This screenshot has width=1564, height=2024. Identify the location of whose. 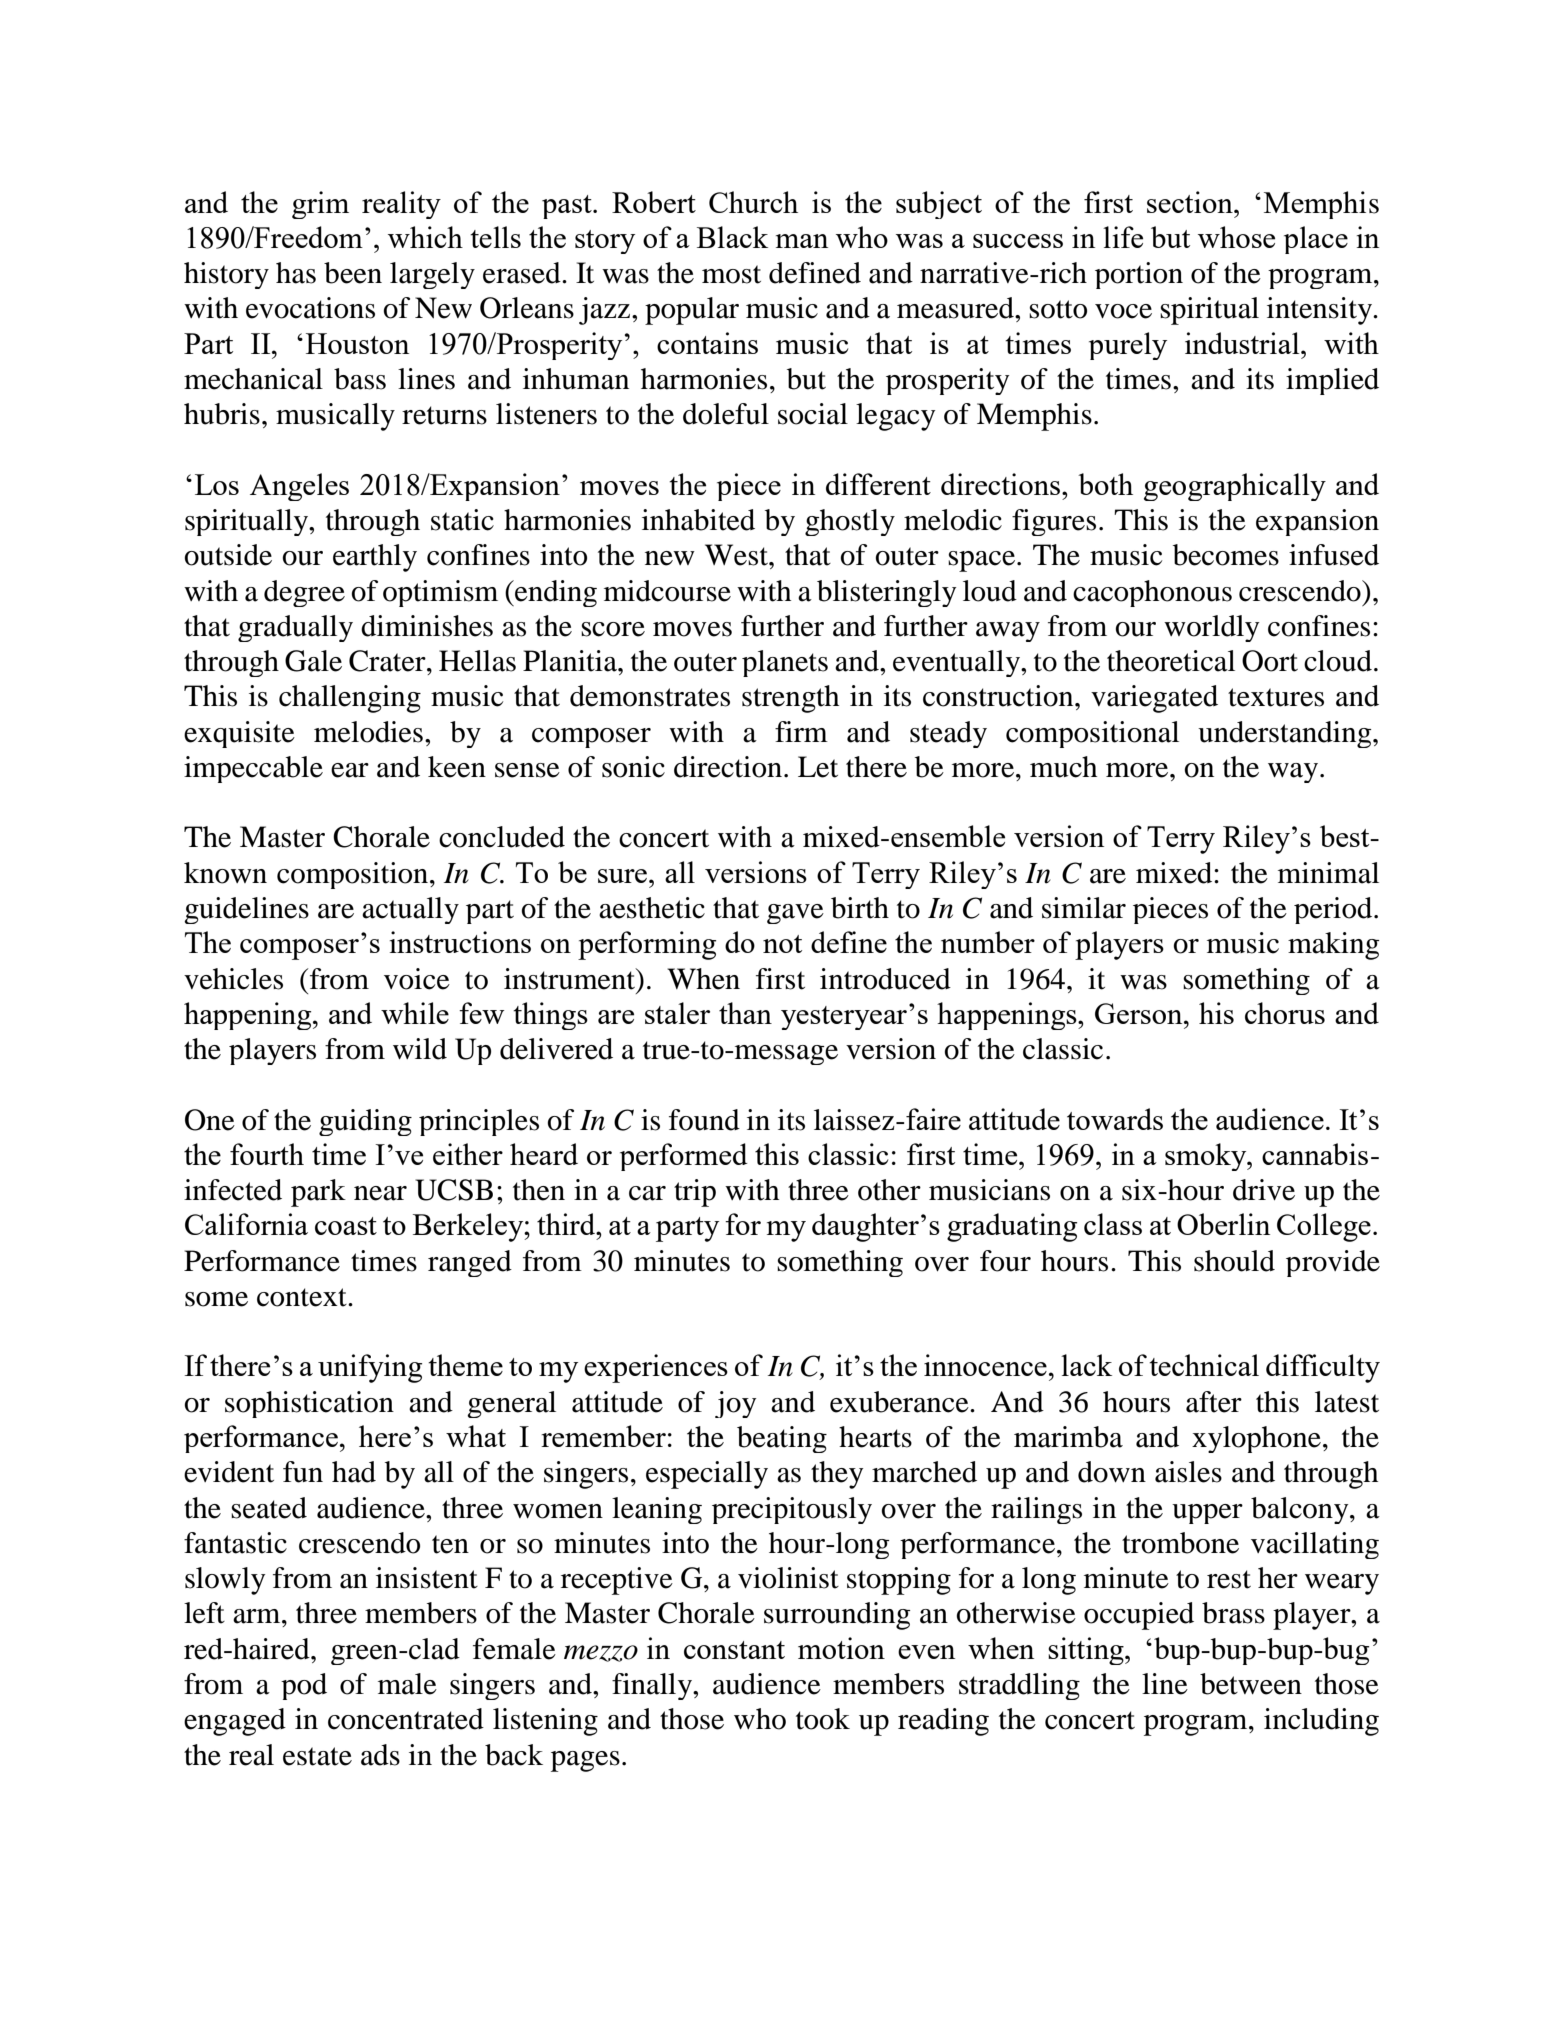
(1236, 237).
